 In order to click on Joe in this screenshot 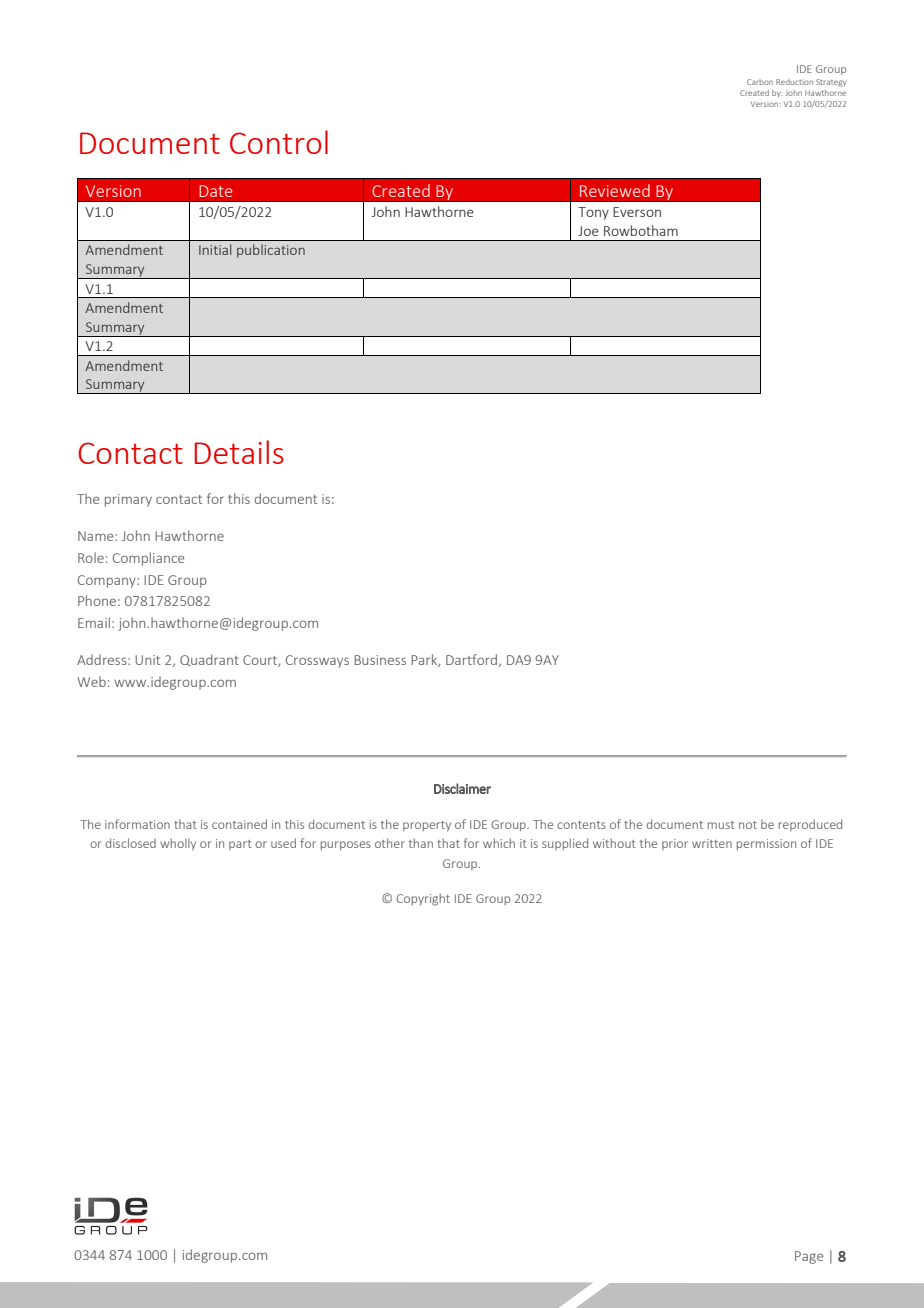, I will do `click(588, 231)`.
